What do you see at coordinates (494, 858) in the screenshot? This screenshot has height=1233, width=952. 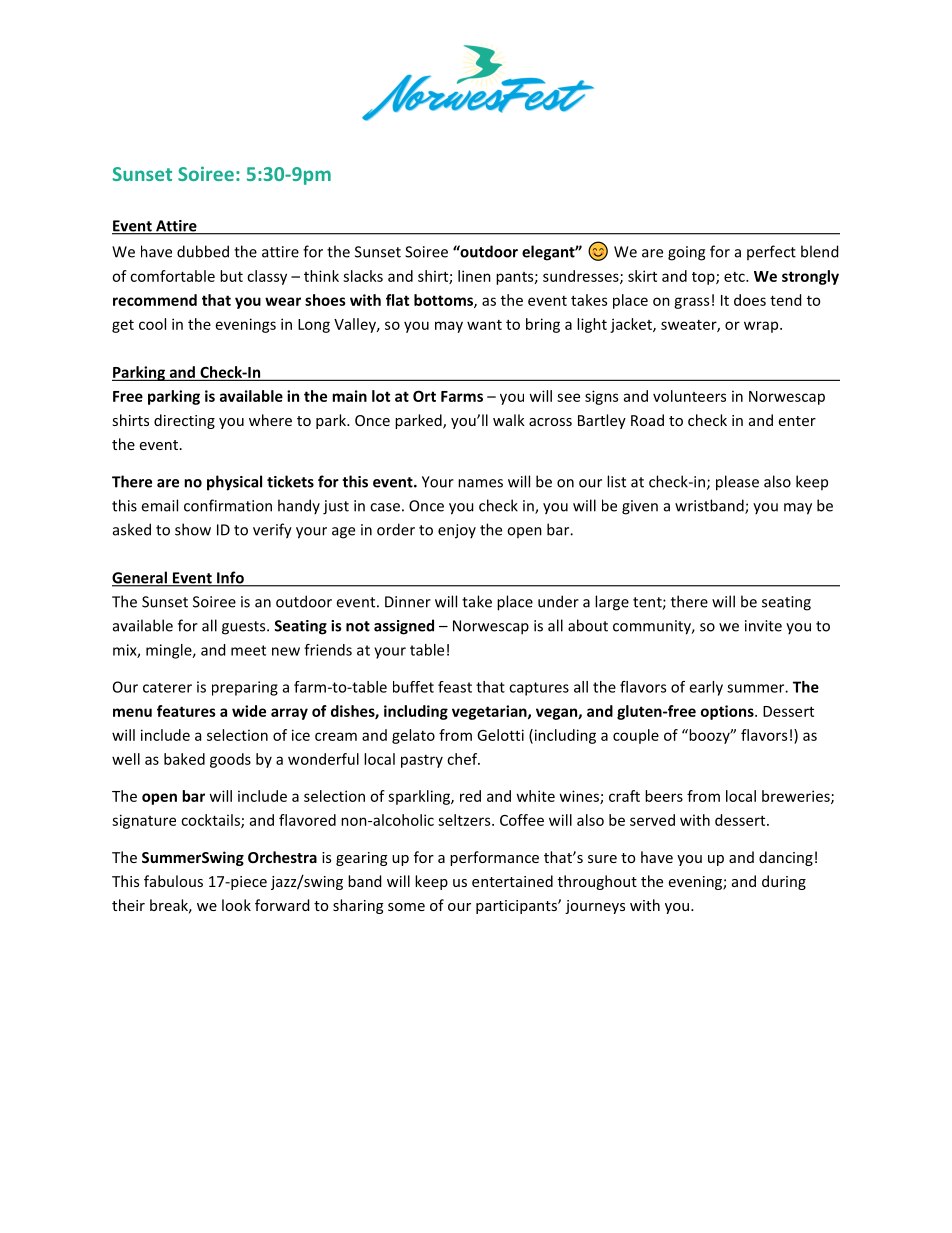 I see `performance` at bounding box center [494, 858].
